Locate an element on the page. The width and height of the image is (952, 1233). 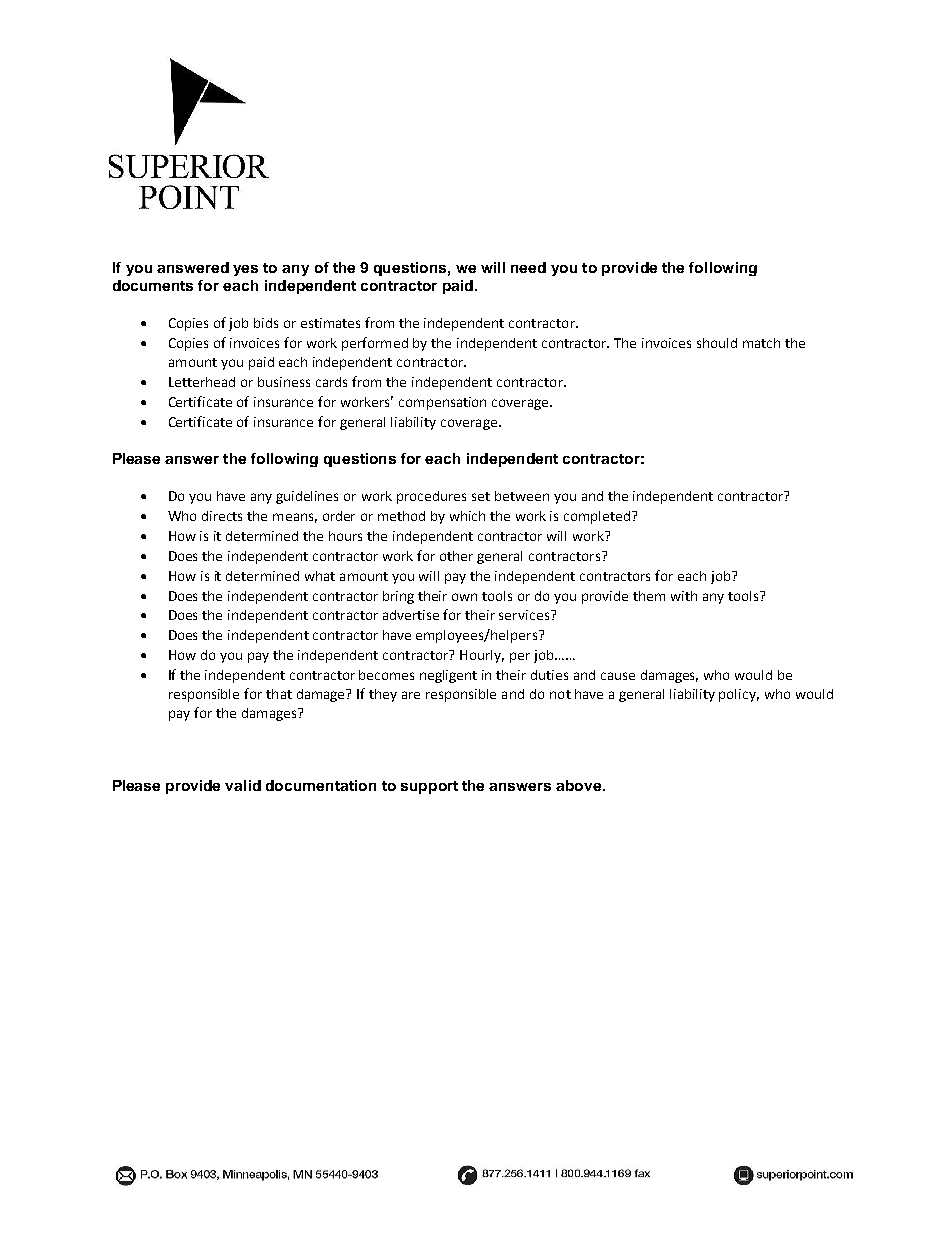
yes is located at coordinates (245, 270).
